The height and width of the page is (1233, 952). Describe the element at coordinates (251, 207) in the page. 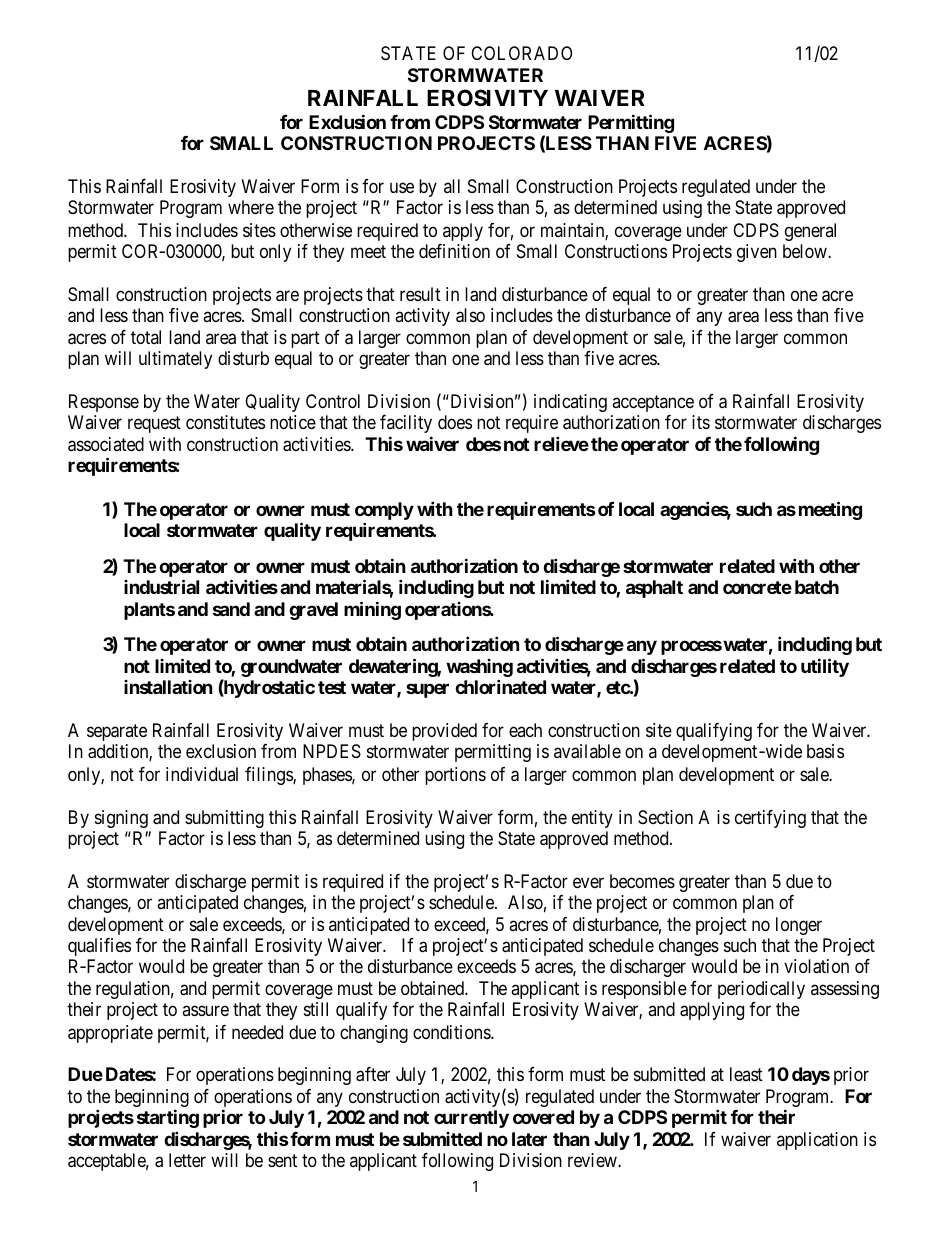

I see `where` at that location.
